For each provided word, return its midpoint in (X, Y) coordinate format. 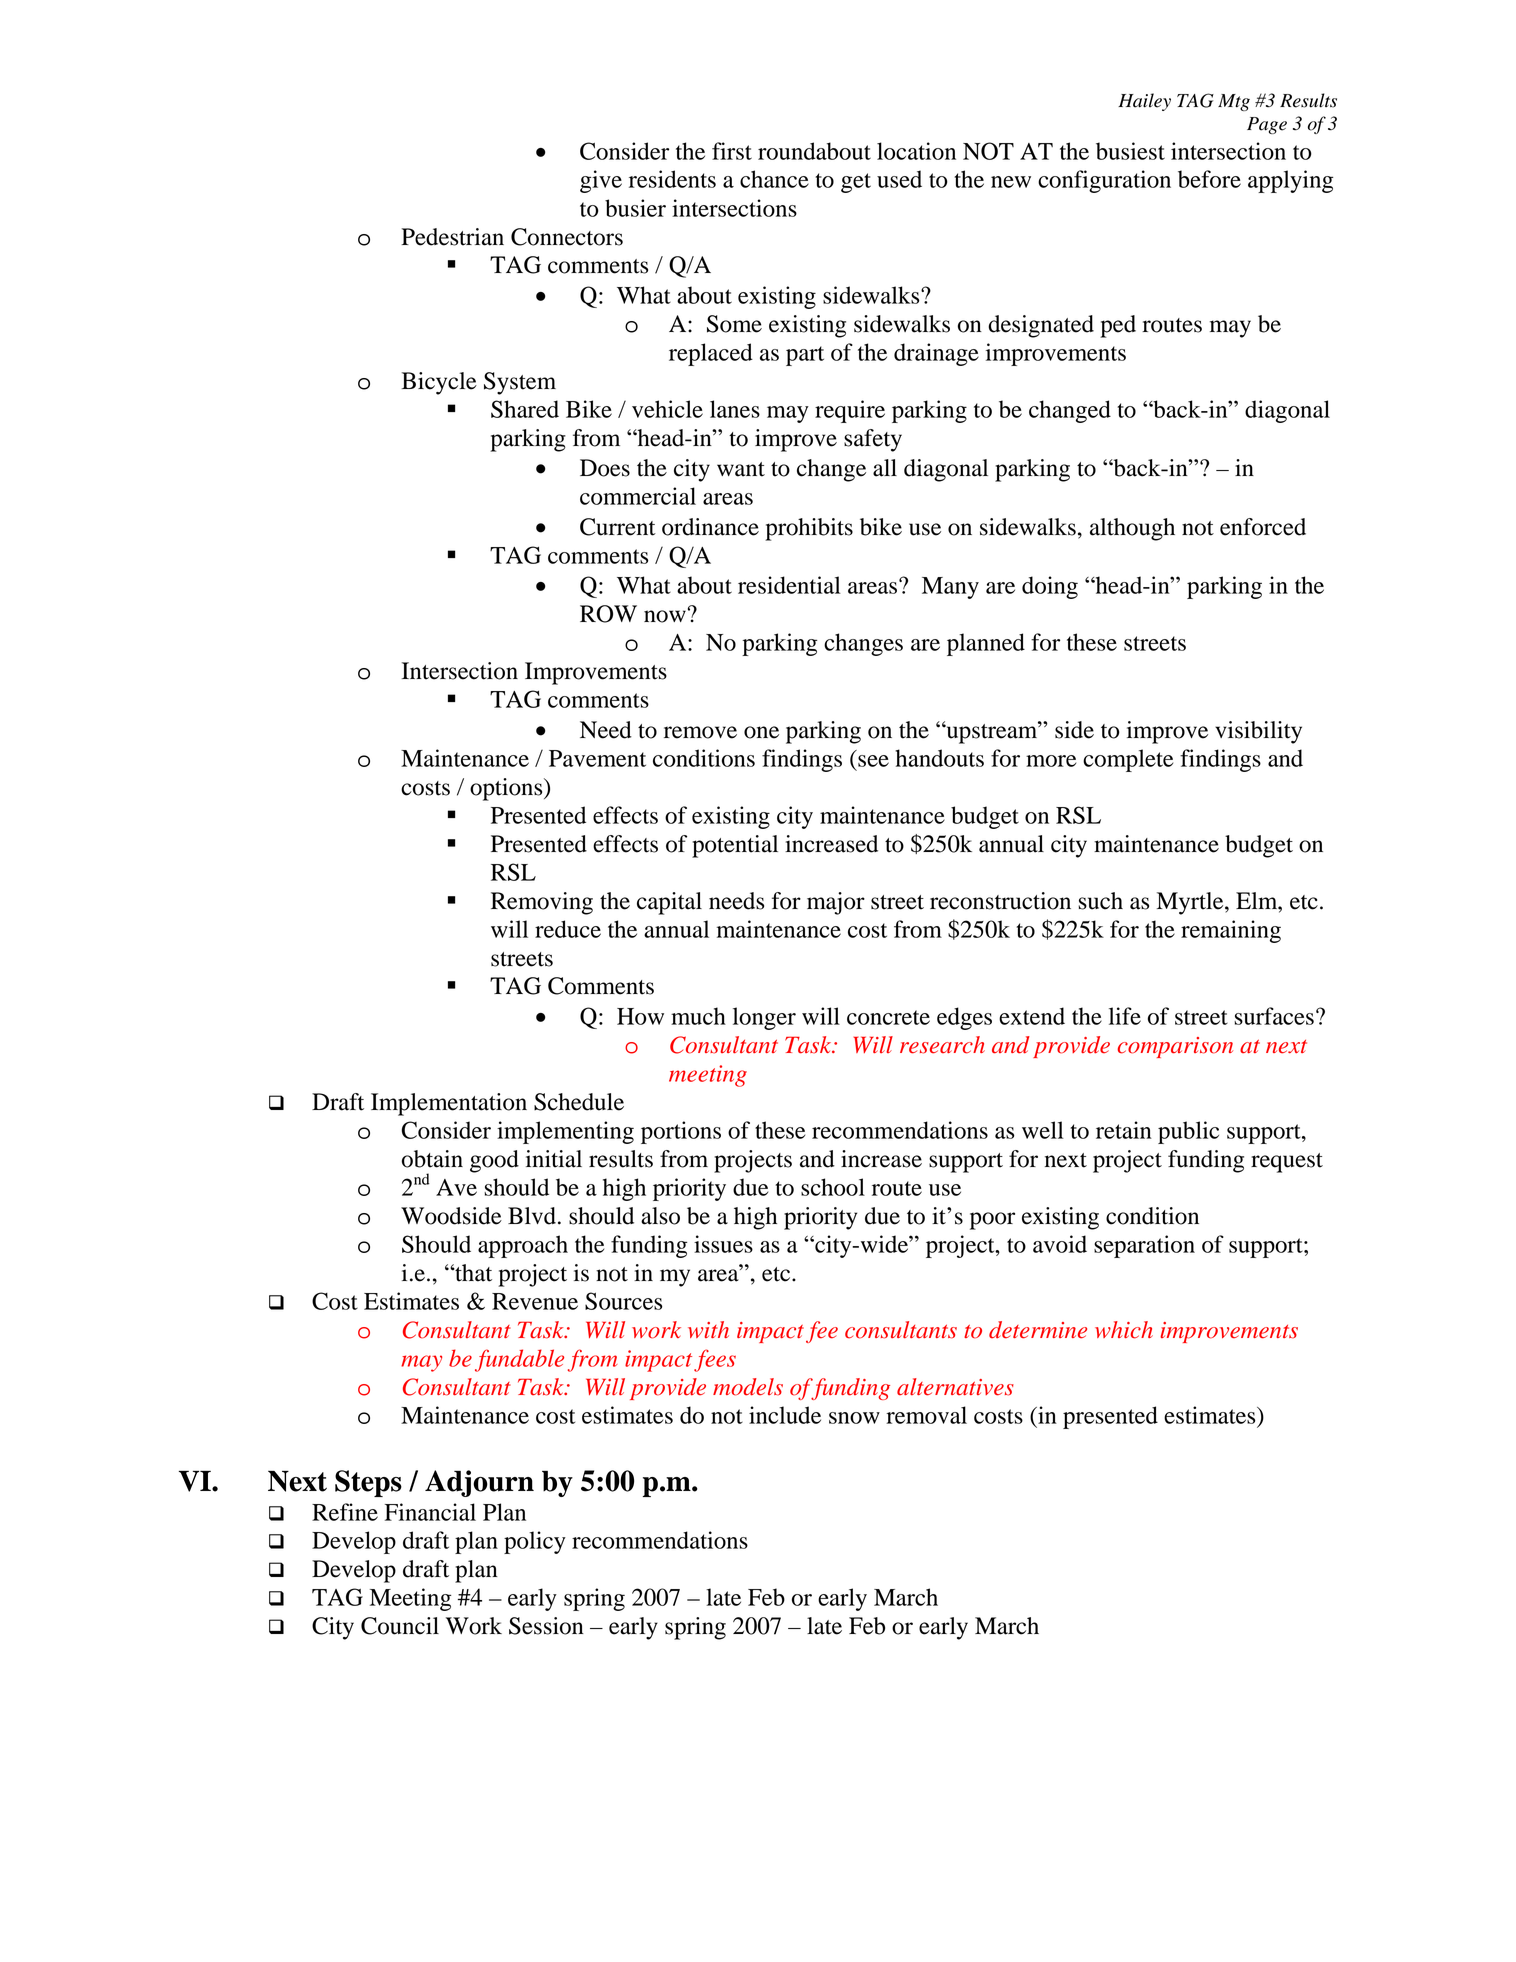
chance (774, 179)
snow (854, 1418)
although (1132, 529)
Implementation (449, 1104)
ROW (608, 614)
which (1124, 1330)
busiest (1130, 151)
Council (400, 1626)
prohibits (809, 529)
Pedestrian (452, 237)
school (833, 1187)
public (1188, 1132)
